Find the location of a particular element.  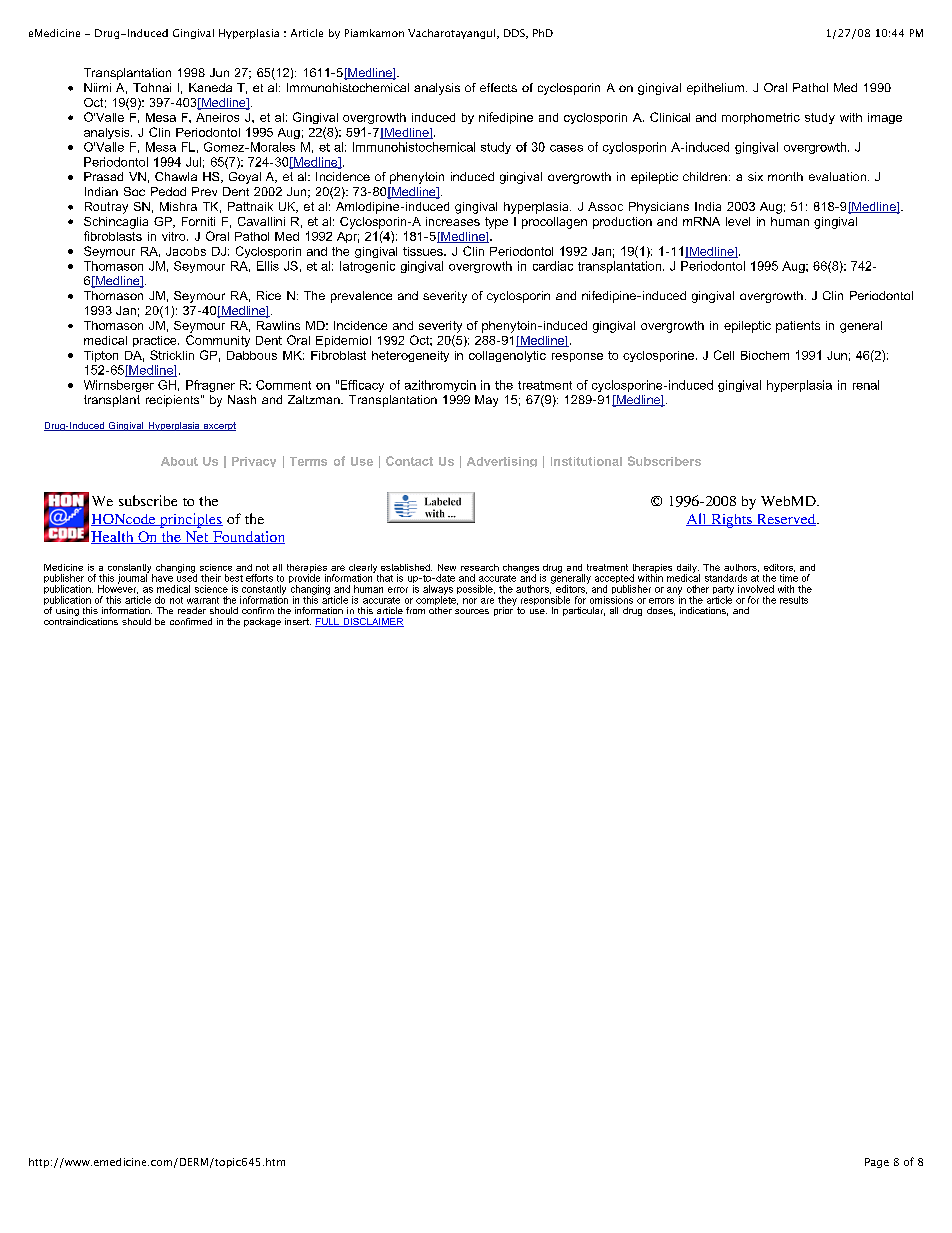

heterogeneity is located at coordinates (410, 356).
